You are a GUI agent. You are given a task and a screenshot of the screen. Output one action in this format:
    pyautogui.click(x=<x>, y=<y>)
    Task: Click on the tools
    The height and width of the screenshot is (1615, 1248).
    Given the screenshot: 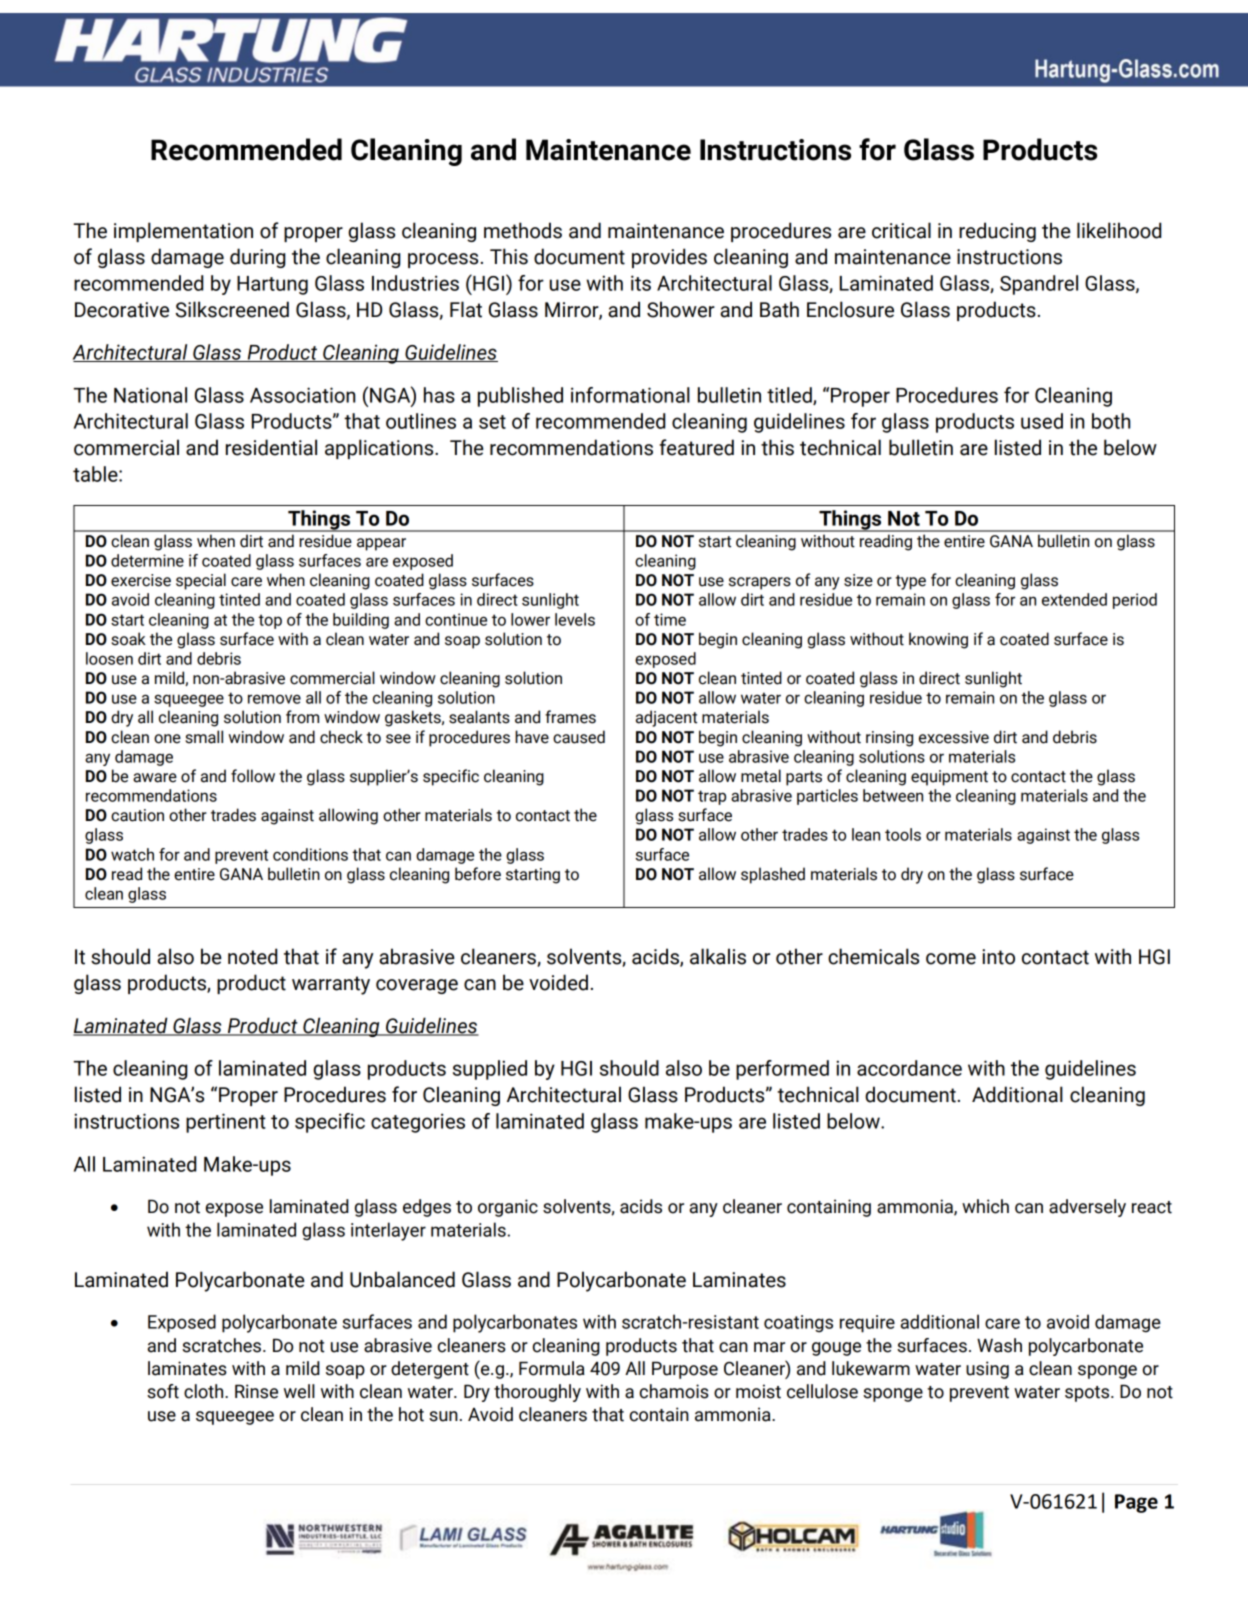 What is the action you would take?
    pyautogui.click(x=903, y=834)
